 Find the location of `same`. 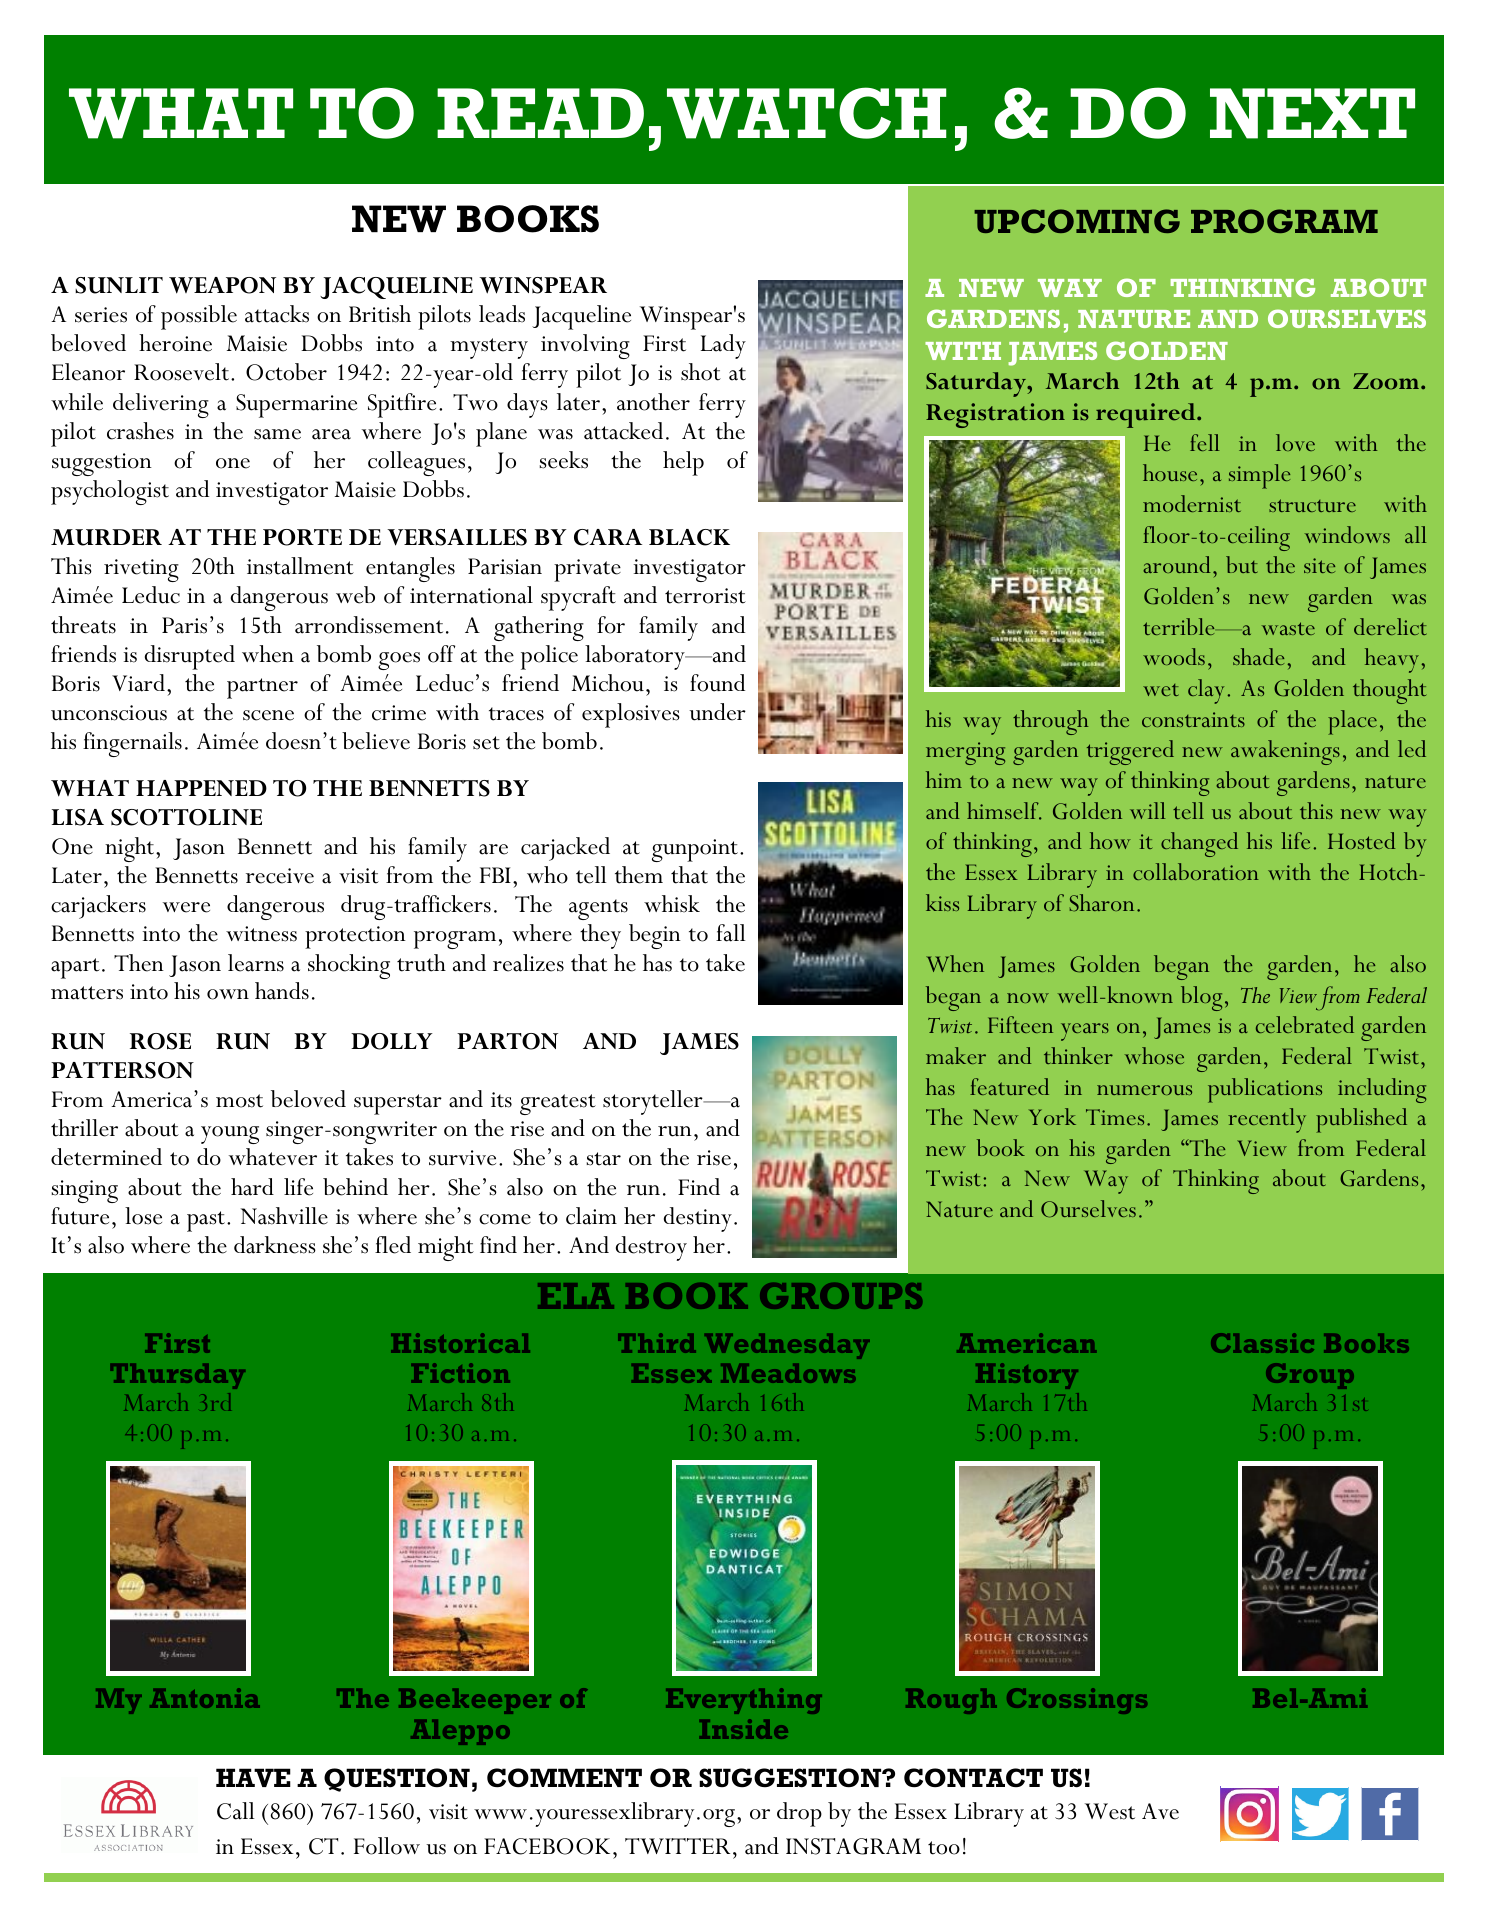

same is located at coordinates (277, 434).
